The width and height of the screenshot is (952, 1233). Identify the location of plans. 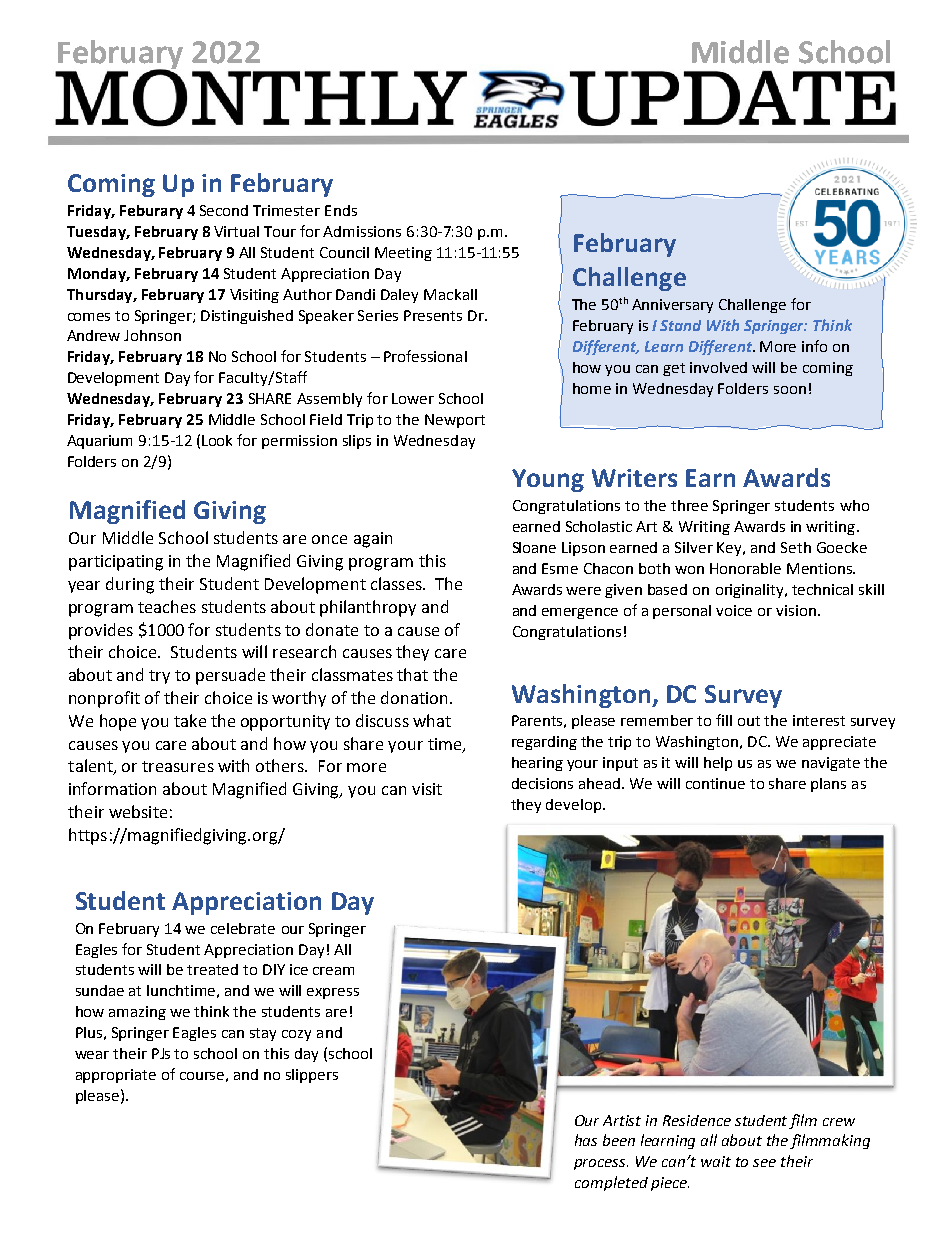
(828, 785).
